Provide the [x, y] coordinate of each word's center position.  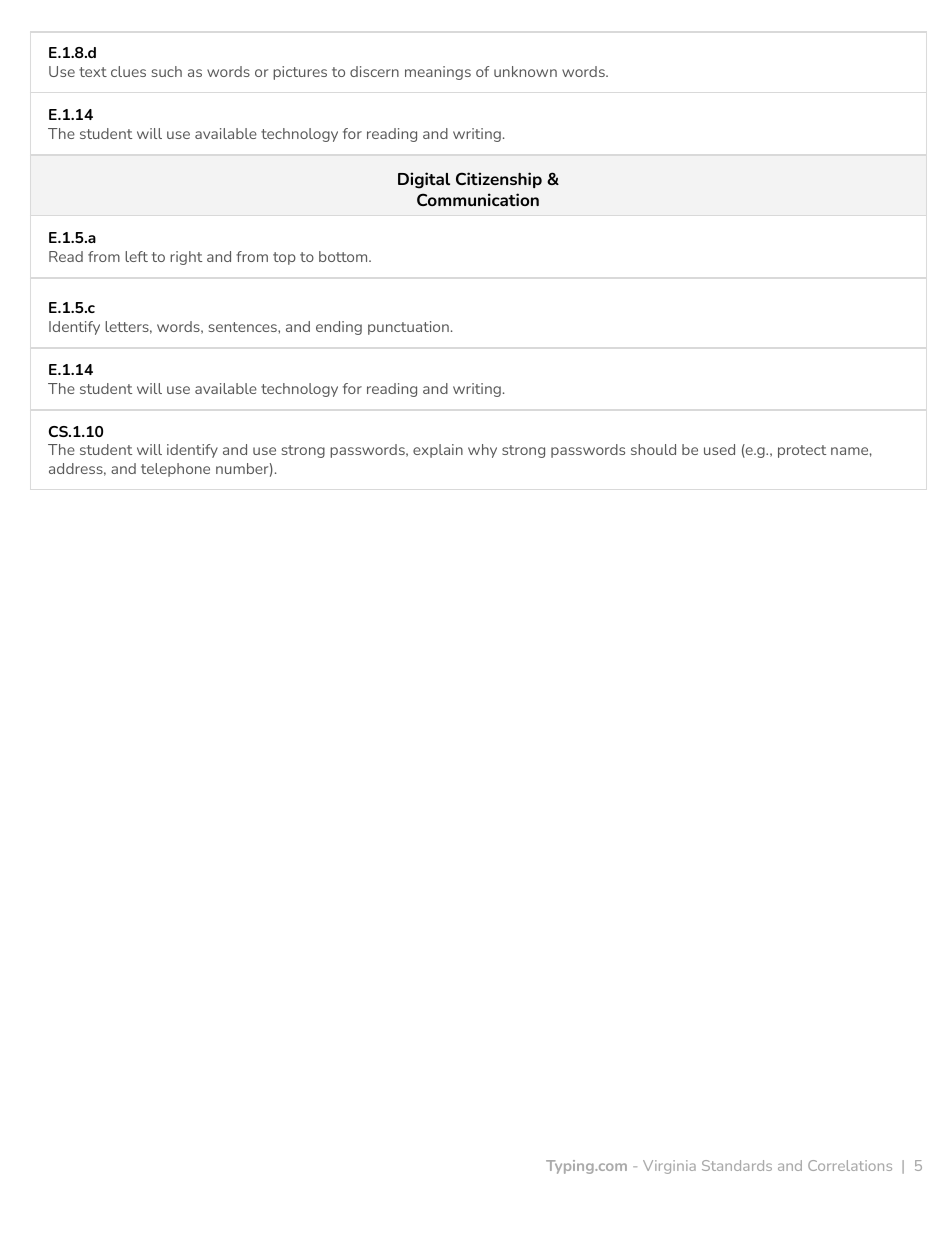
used [719, 449]
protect [802, 451]
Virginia [669, 1167]
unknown [525, 71]
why [482, 451]
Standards [737, 1165]
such [167, 71]
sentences [244, 327]
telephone [175, 470]
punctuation [408, 328]
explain [438, 451]
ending [339, 328]
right [186, 258]
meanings [438, 73]
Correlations [850, 1165]
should [653, 449]
